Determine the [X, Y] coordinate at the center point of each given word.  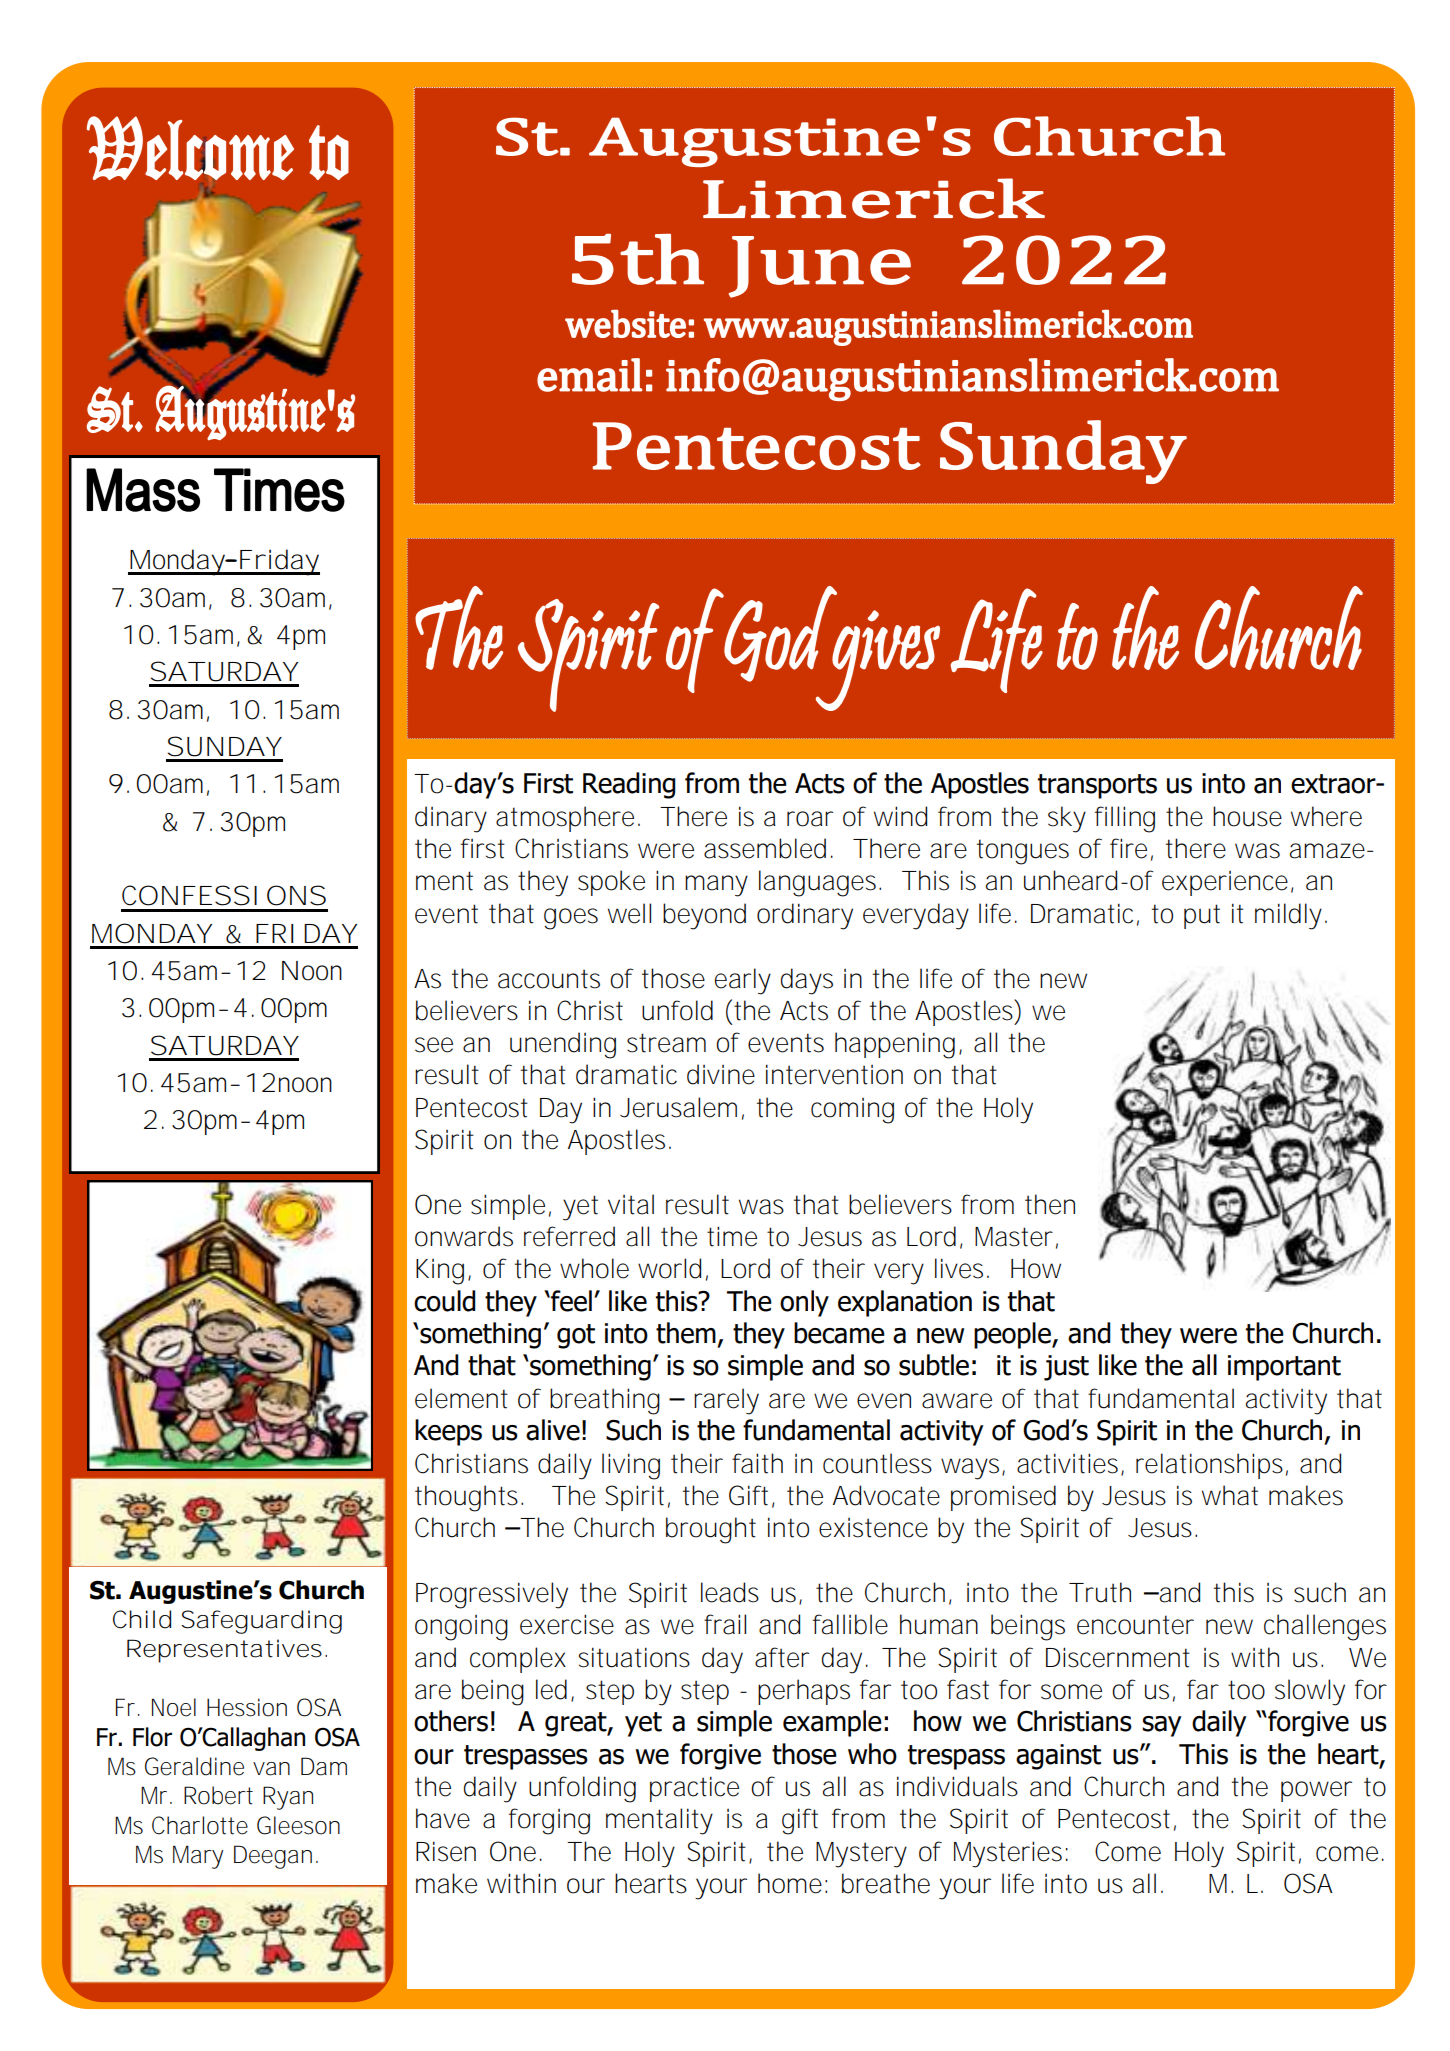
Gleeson [298, 1825]
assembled [765, 848]
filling [1125, 819]
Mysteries [1008, 1854]
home [790, 1883]
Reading [629, 785]
